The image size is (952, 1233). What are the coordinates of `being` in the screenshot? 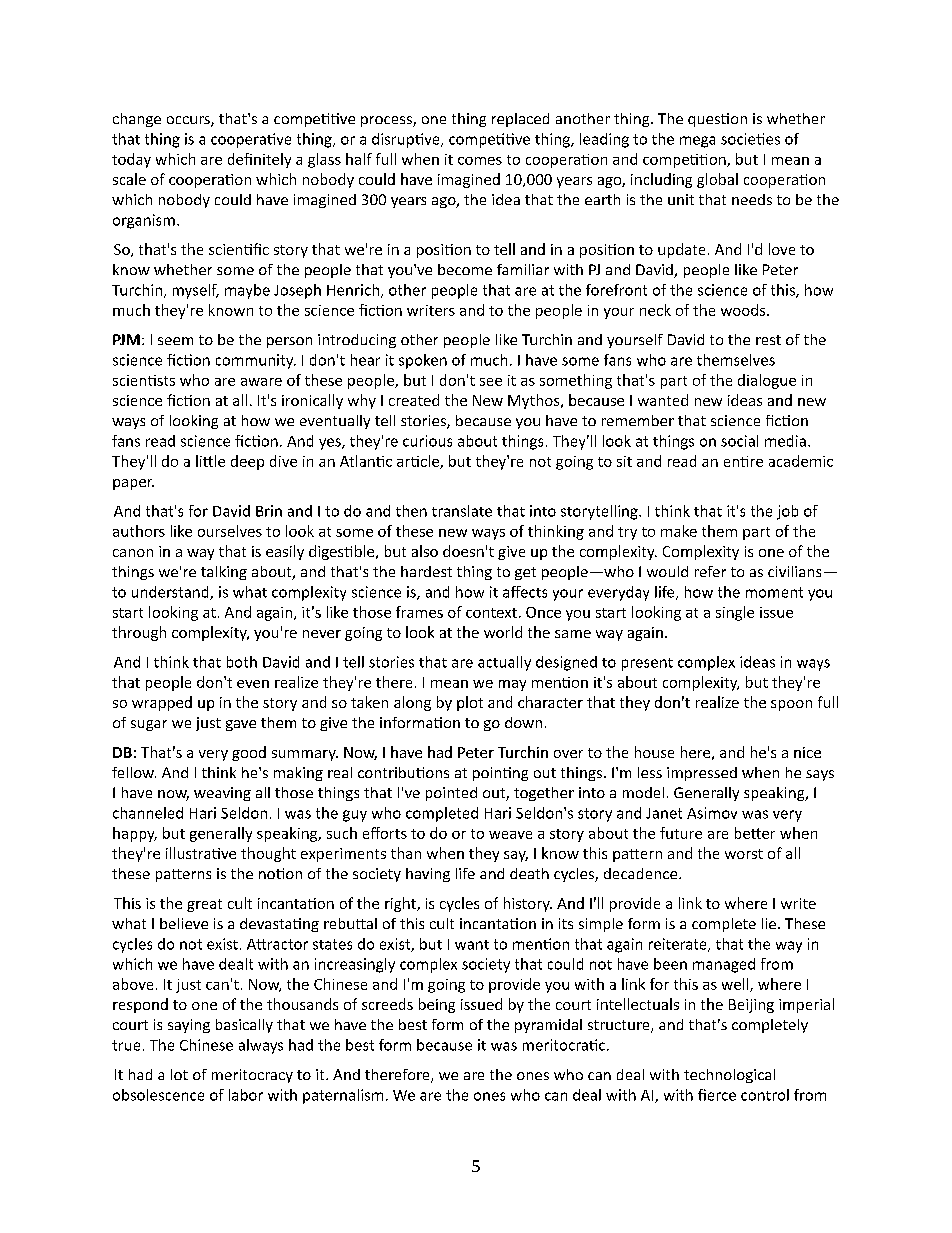 It's located at (437, 1005).
